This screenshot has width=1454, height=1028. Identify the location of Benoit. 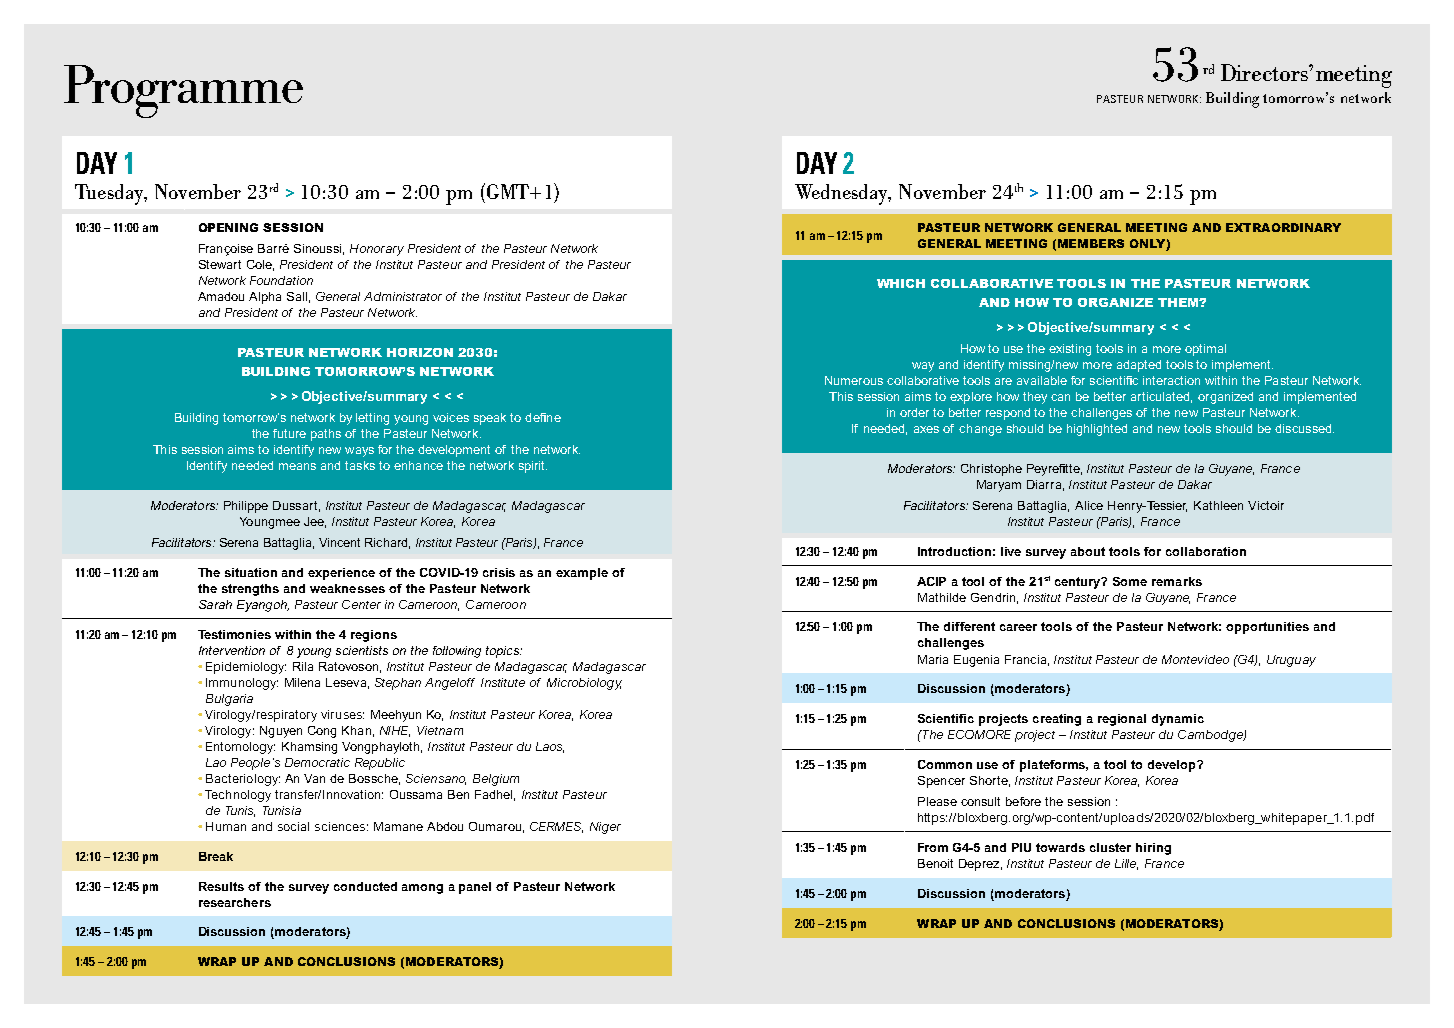
(935, 863).
